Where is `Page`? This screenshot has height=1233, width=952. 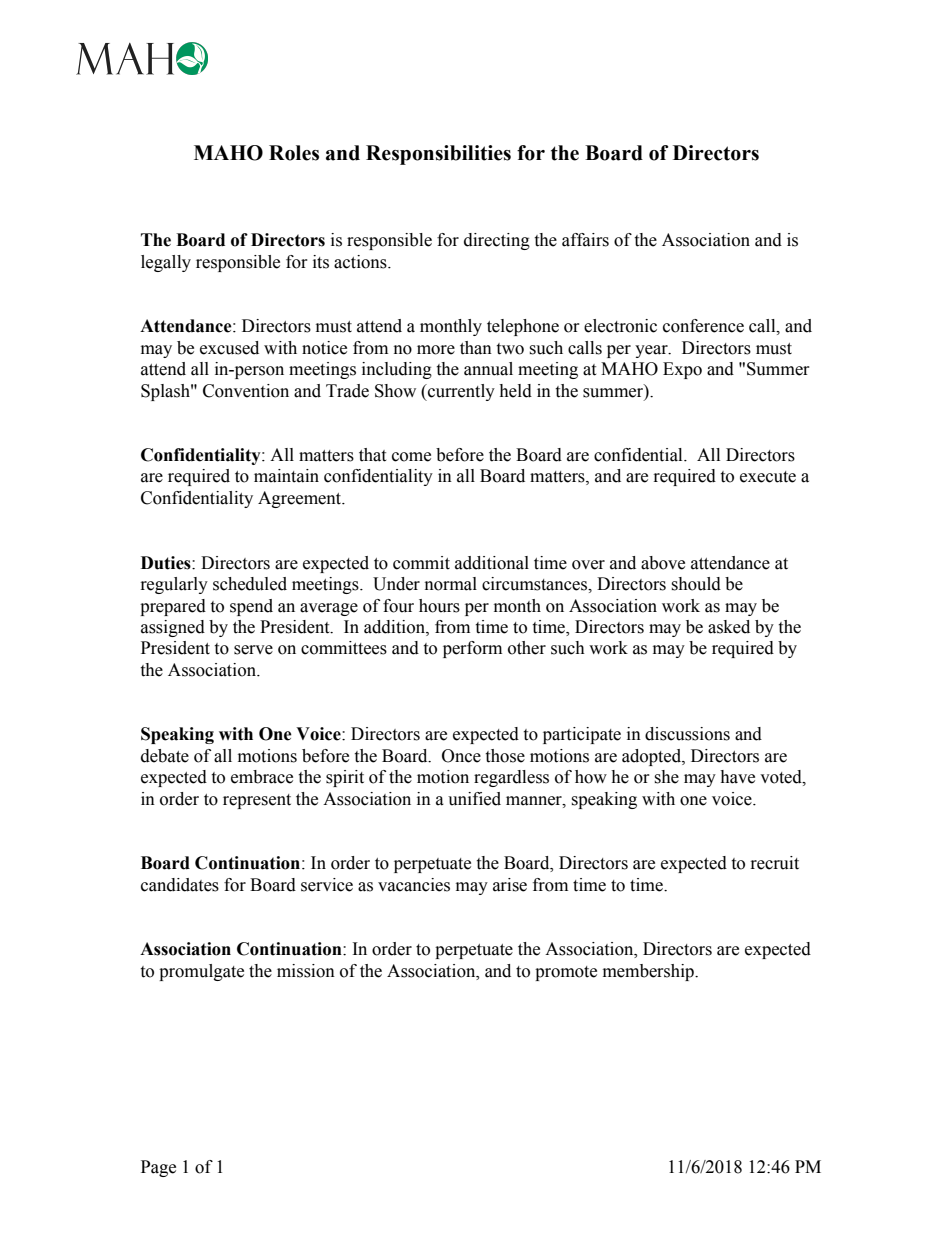
Page is located at coordinates (158, 1168).
